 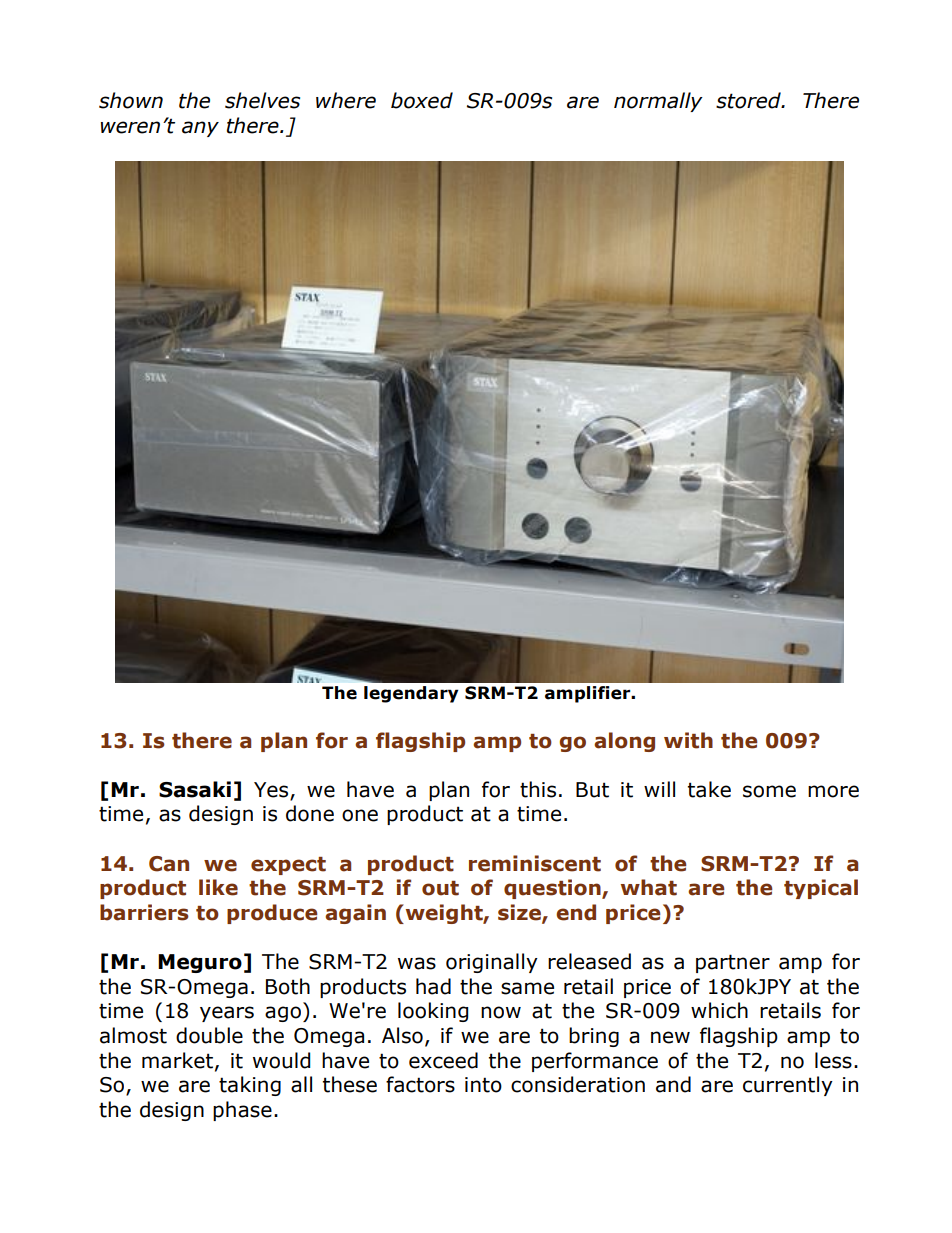 I want to click on amplifier, so click(x=589, y=694).
